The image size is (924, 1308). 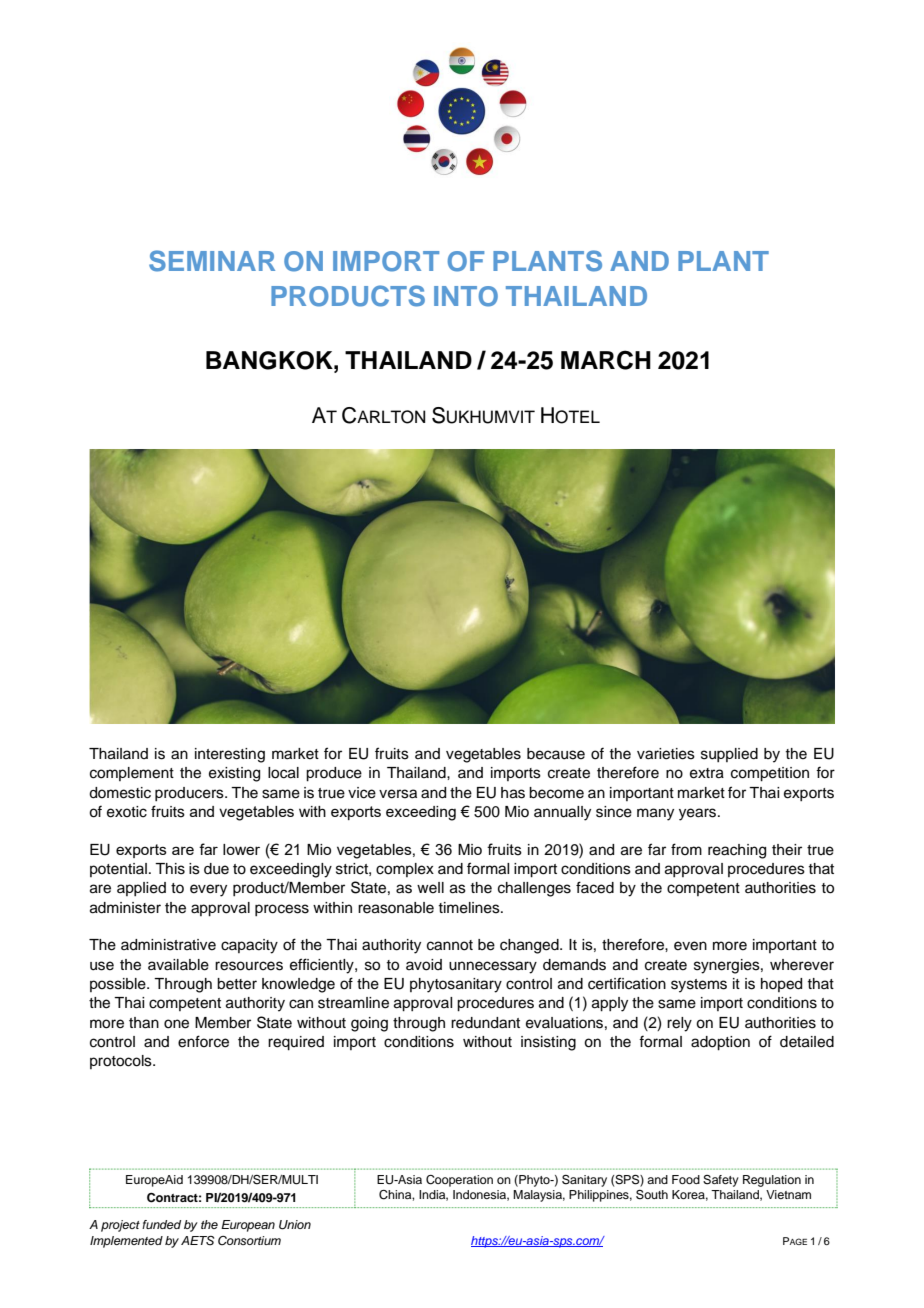 I want to click on SEMINAR, so click(x=212, y=261).
